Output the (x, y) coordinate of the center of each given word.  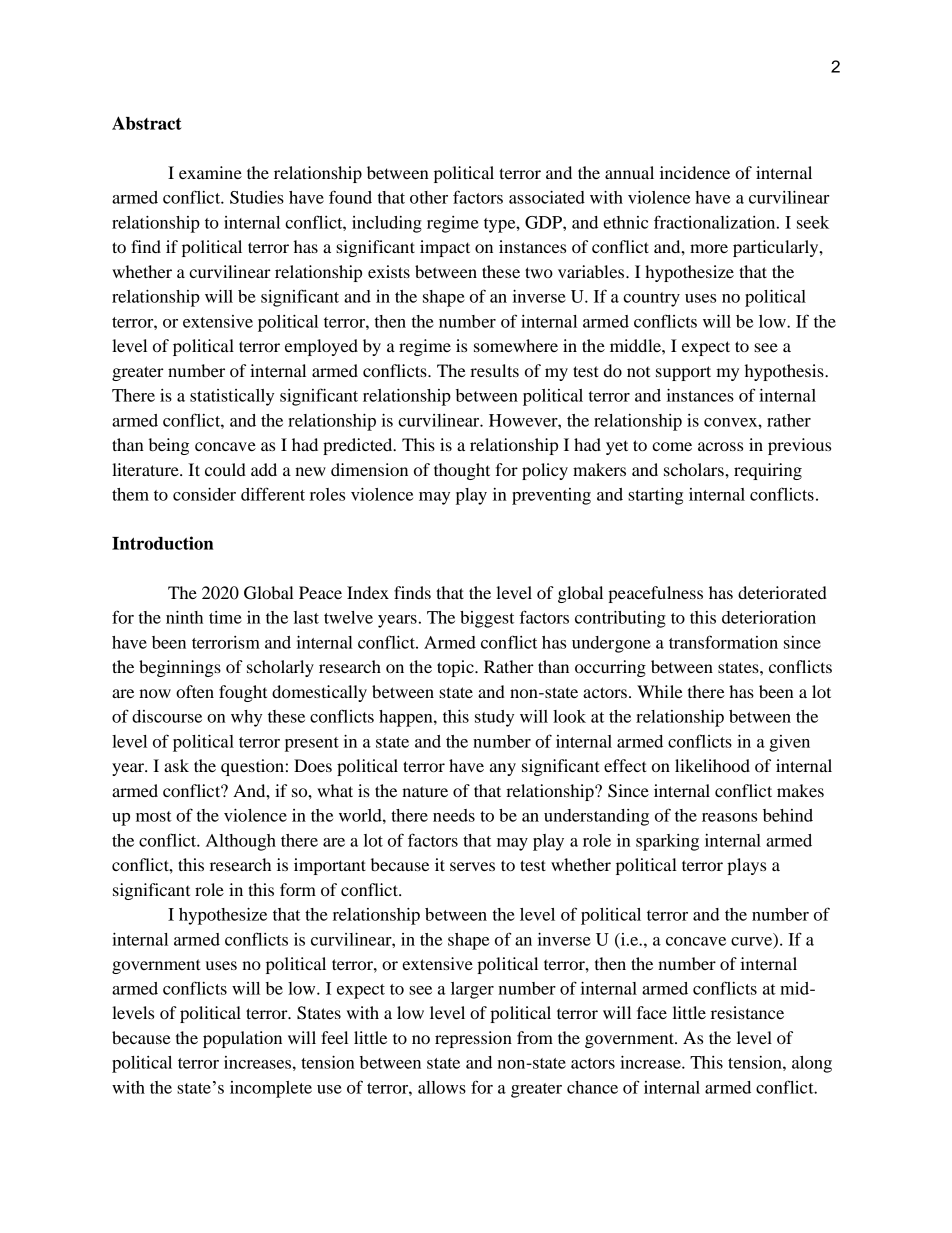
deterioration (769, 617)
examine (210, 172)
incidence (695, 172)
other (429, 197)
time (225, 617)
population (242, 1039)
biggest (487, 619)
